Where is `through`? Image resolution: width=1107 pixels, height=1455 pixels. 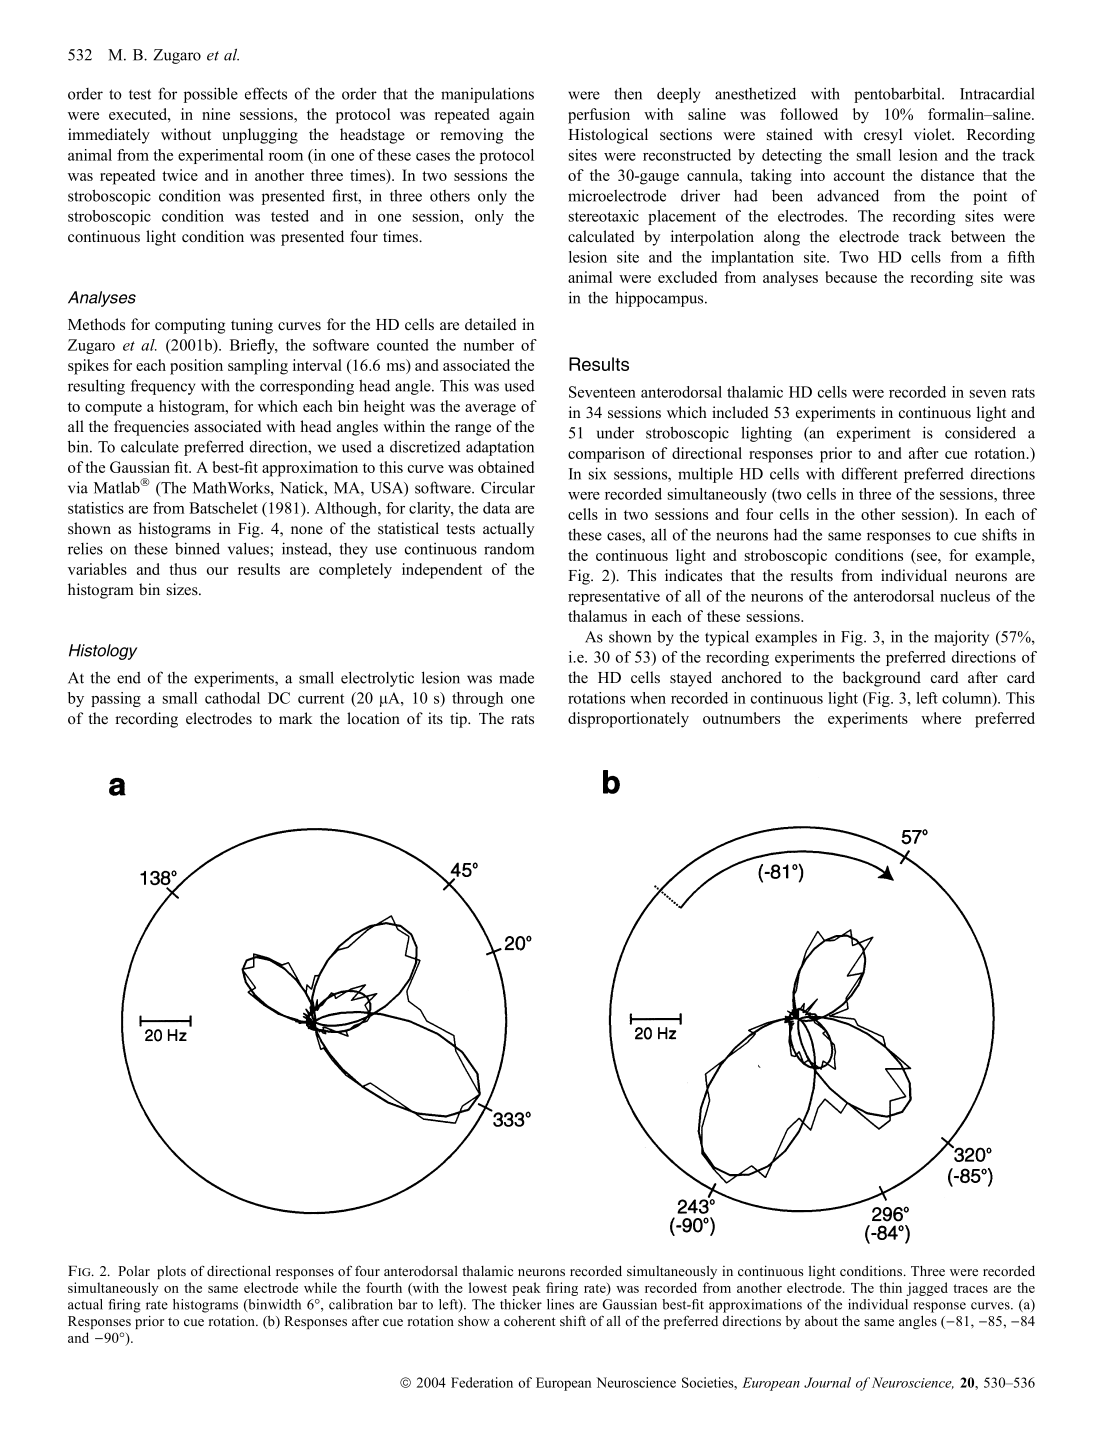 through is located at coordinates (477, 699).
